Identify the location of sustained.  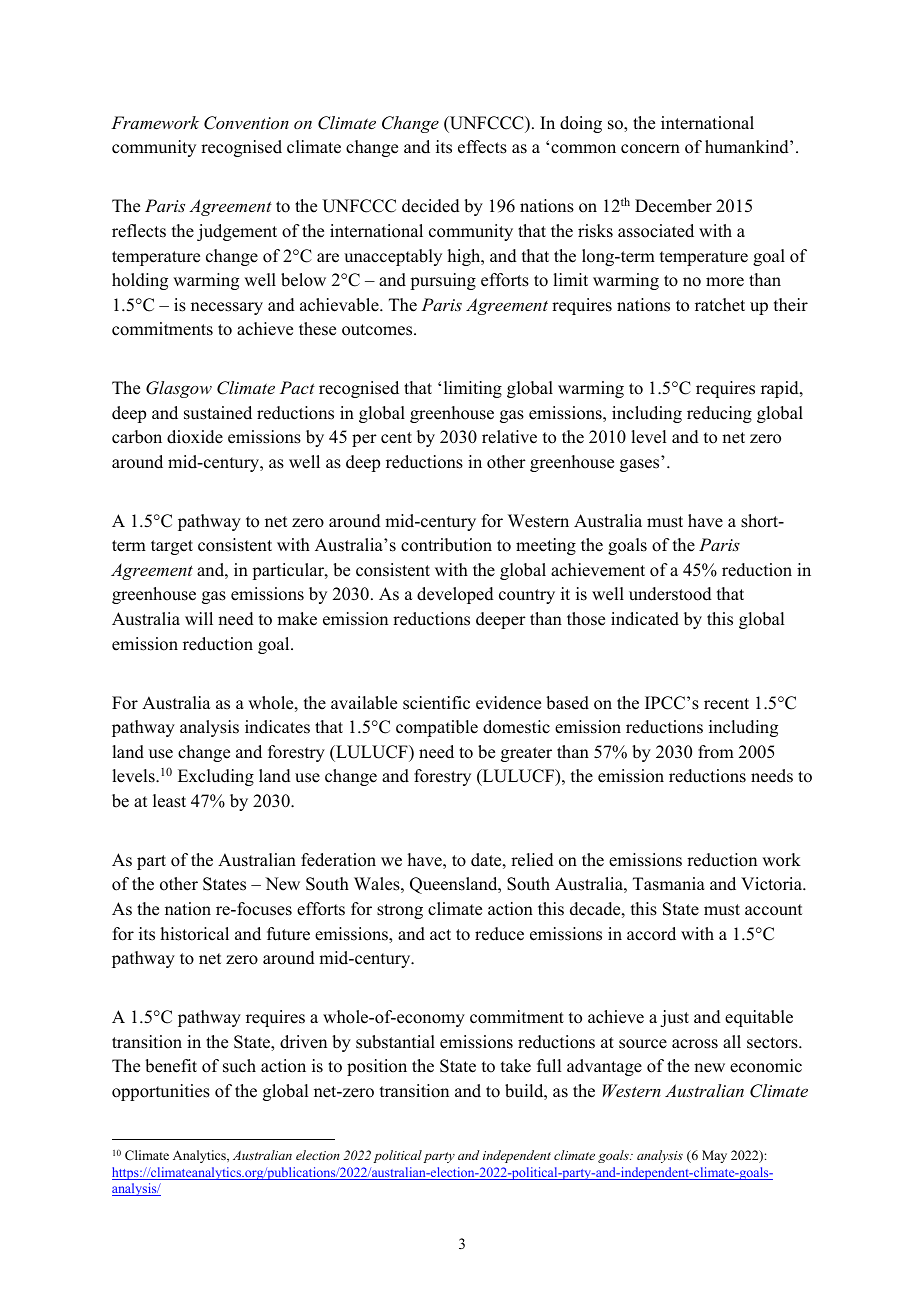
(218, 413).
